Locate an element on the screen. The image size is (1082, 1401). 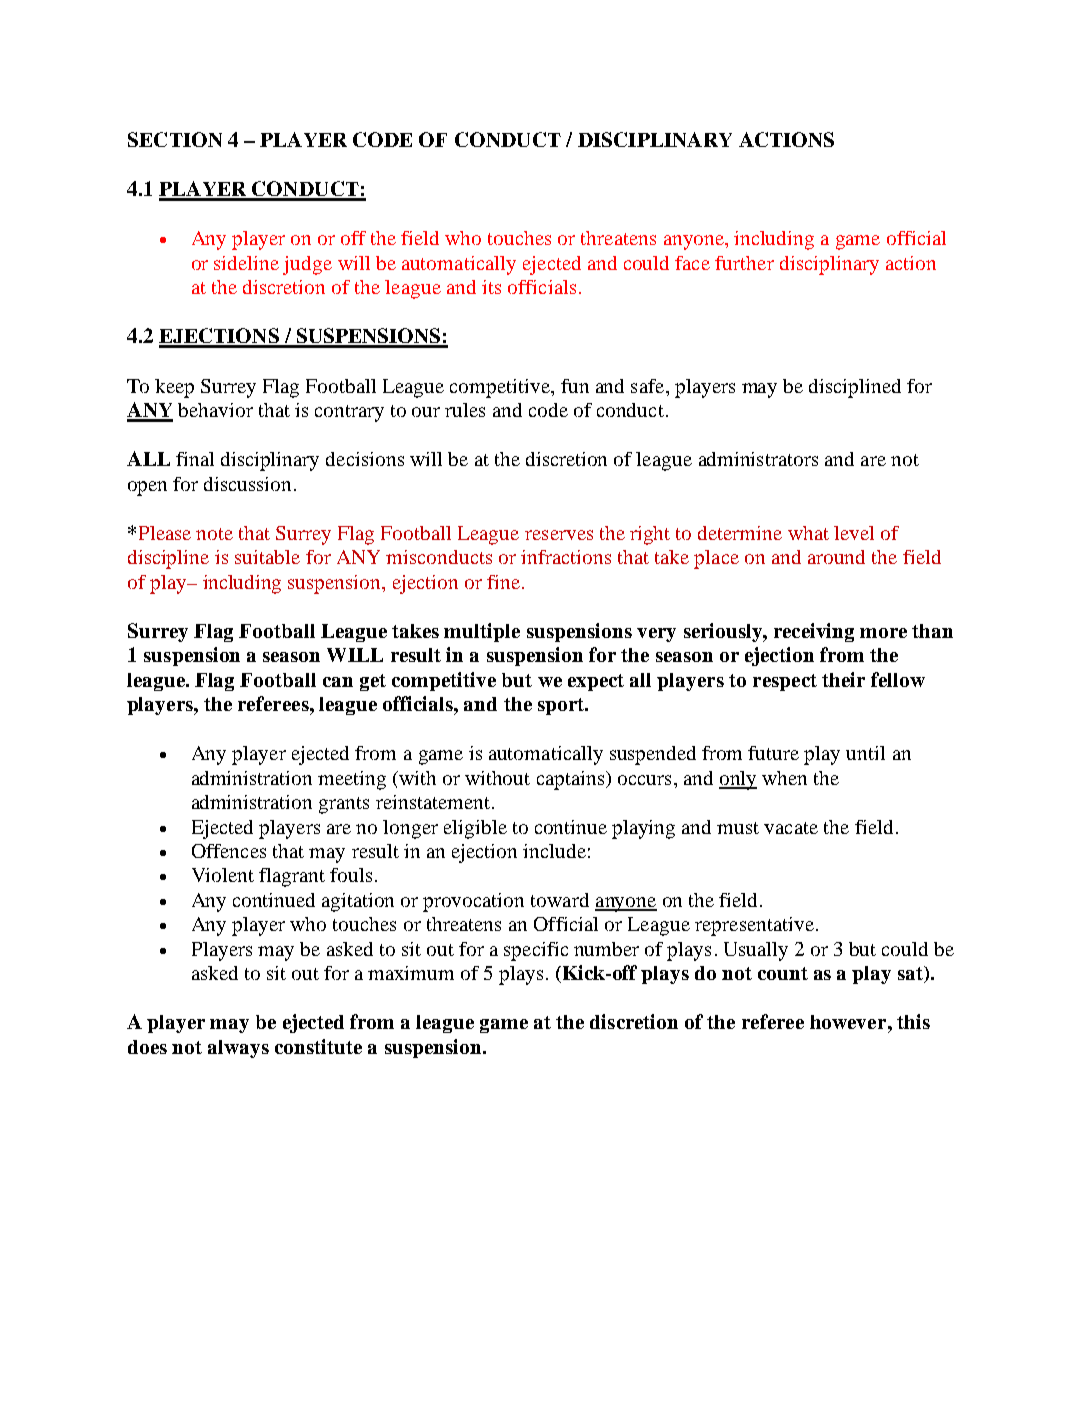
Offences is located at coordinates (229, 851).
